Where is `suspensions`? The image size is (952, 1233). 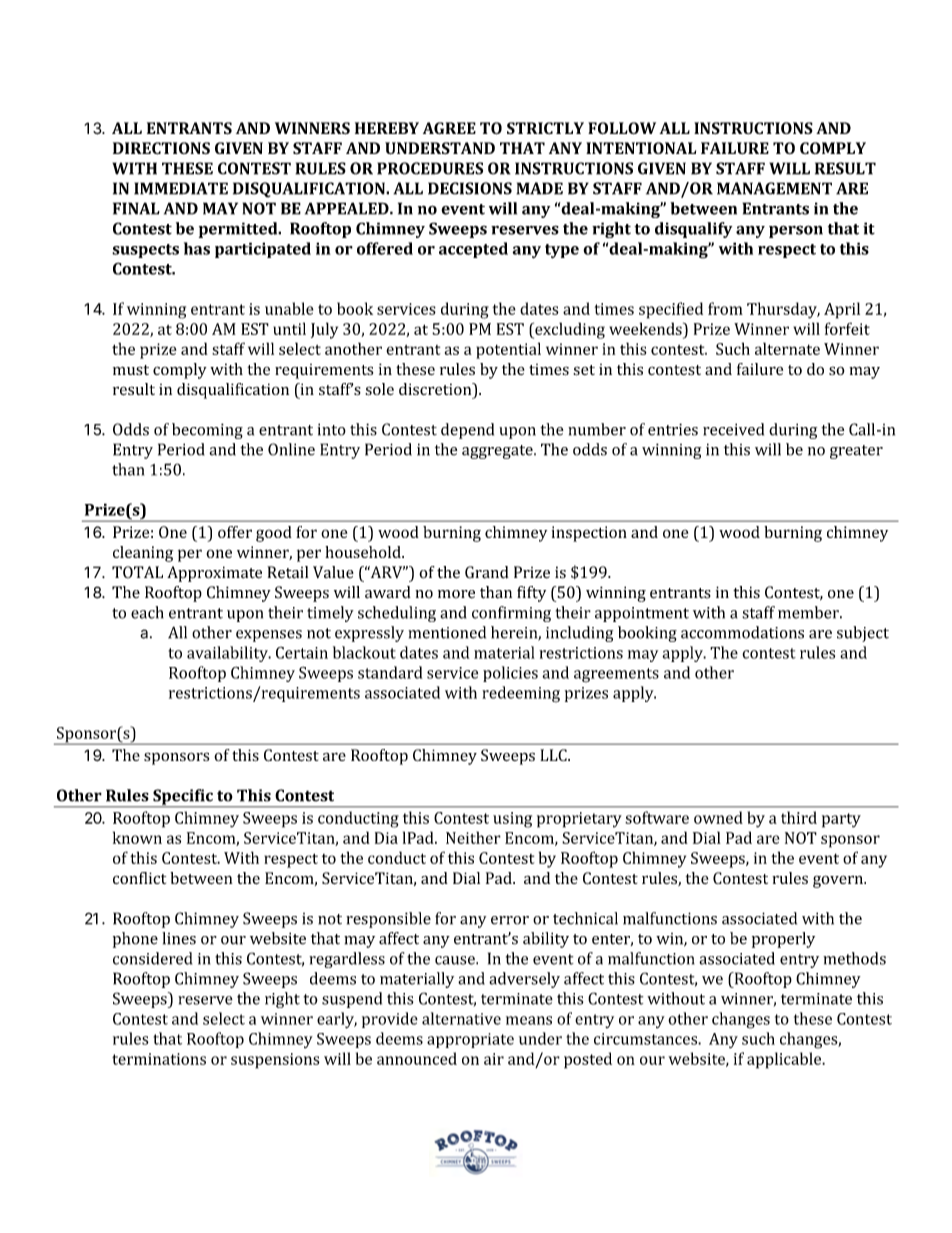 suspensions is located at coordinates (275, 1061).
